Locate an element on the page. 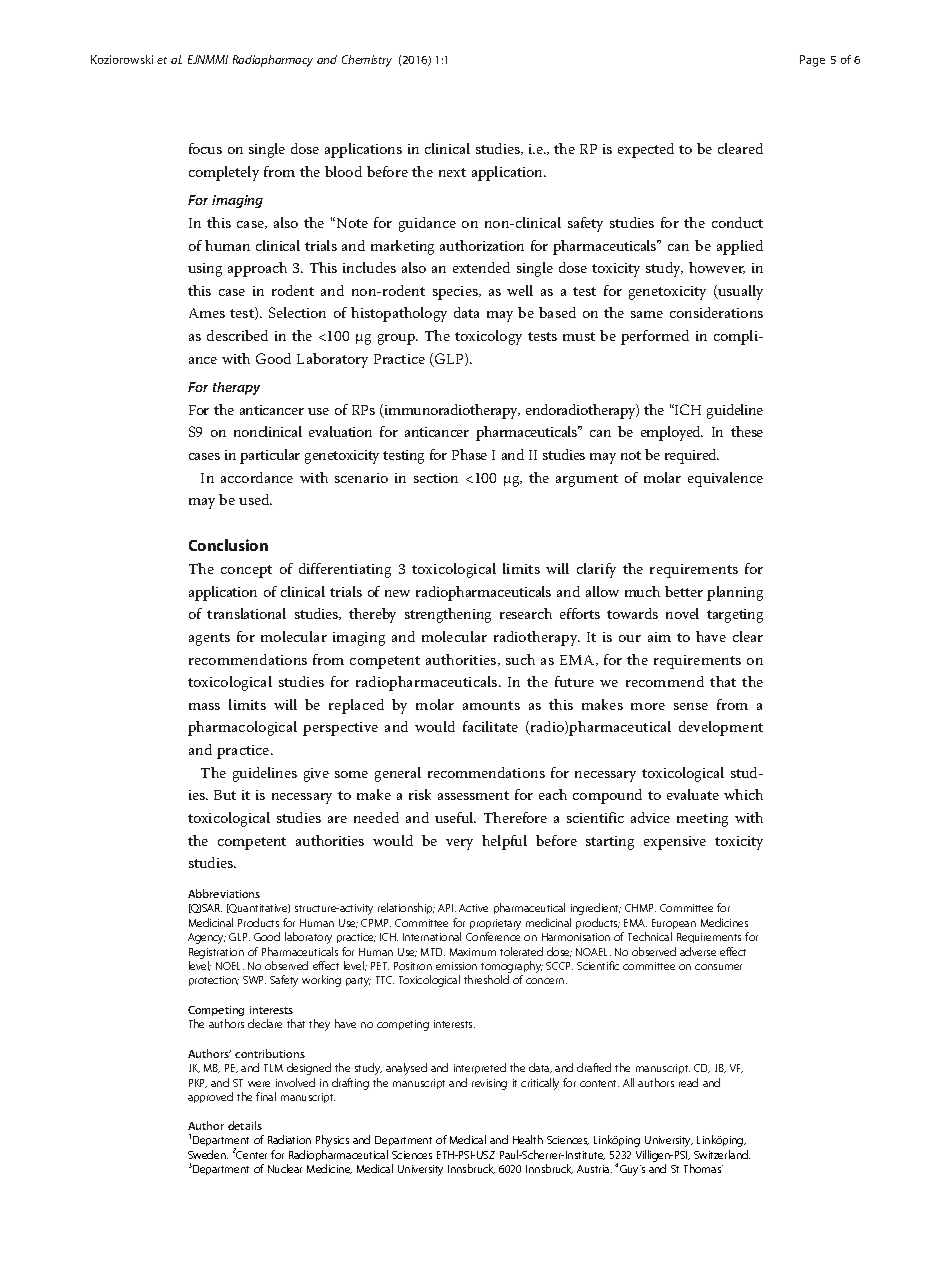 The image size is (952, 1270). research is located at coordinates (526, 613).
